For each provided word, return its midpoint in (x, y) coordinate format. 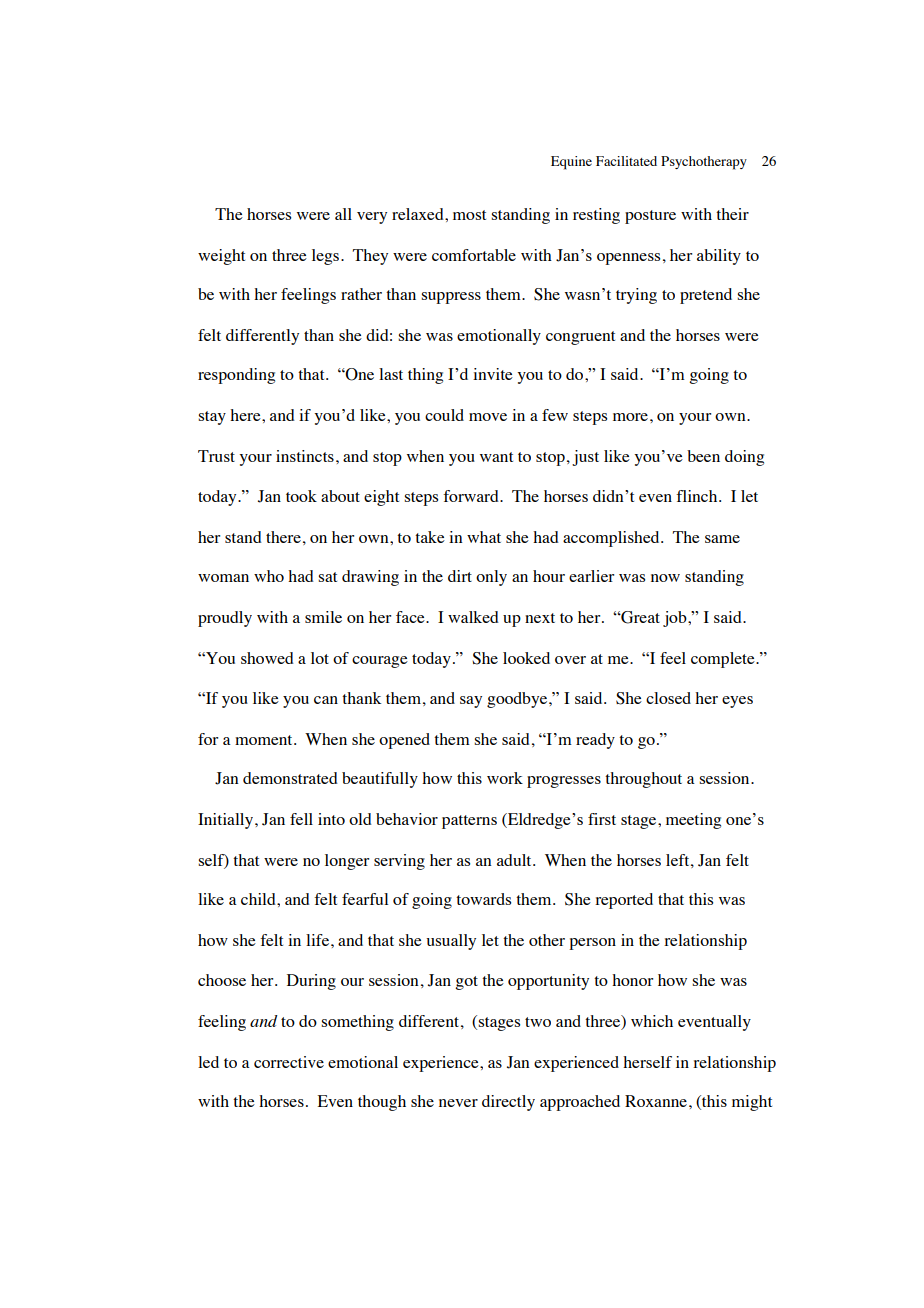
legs (325, 257)
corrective (289, 1062)
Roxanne (656, 1101)
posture (650, 217)
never (458, 1103)
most (469, 215)
